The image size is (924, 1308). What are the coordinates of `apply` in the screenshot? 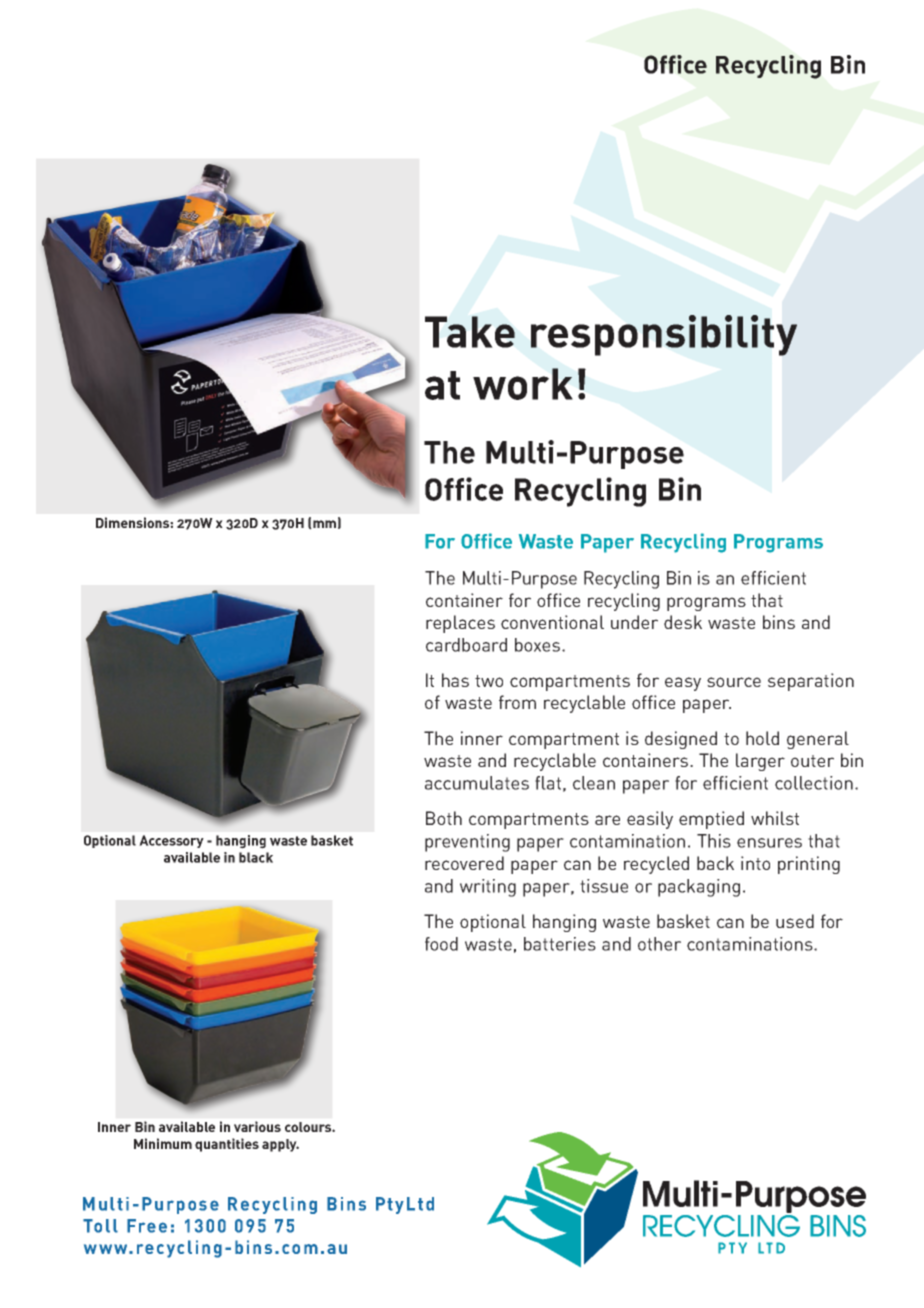 It's located at (280, 1145).
